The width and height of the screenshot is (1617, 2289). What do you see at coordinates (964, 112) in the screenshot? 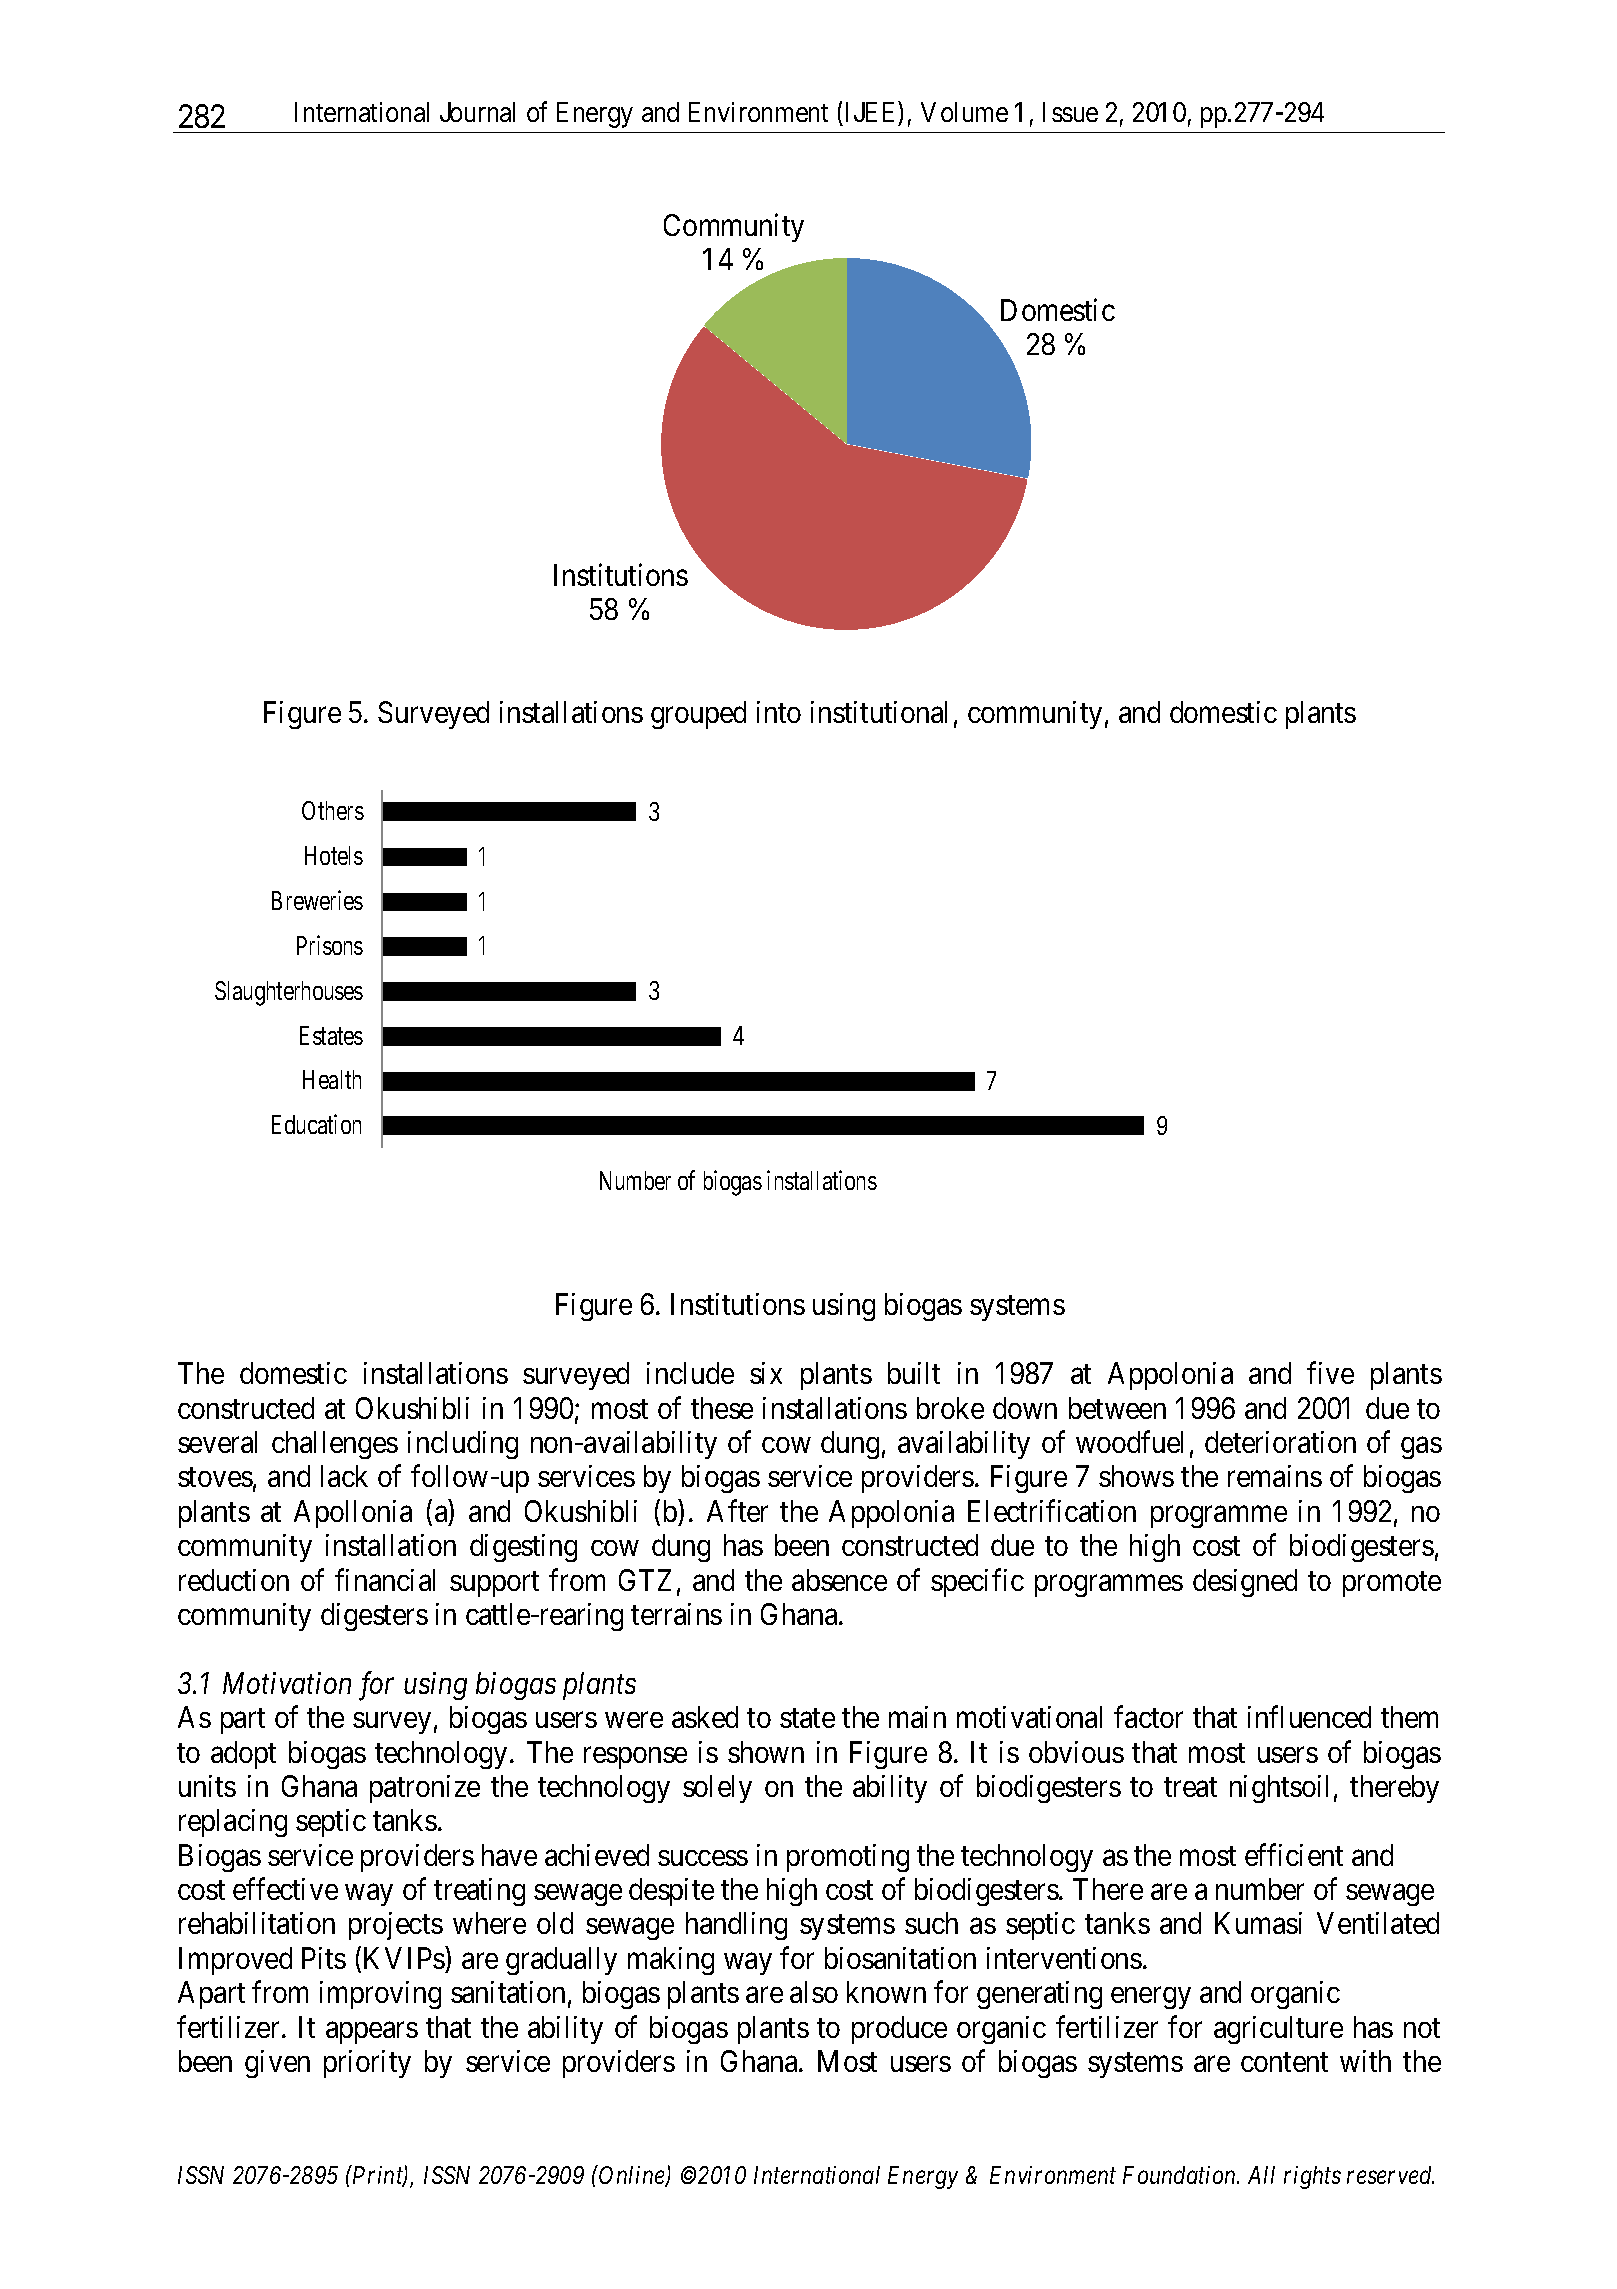
I see `Volume` at bounding box center [964, 112].
